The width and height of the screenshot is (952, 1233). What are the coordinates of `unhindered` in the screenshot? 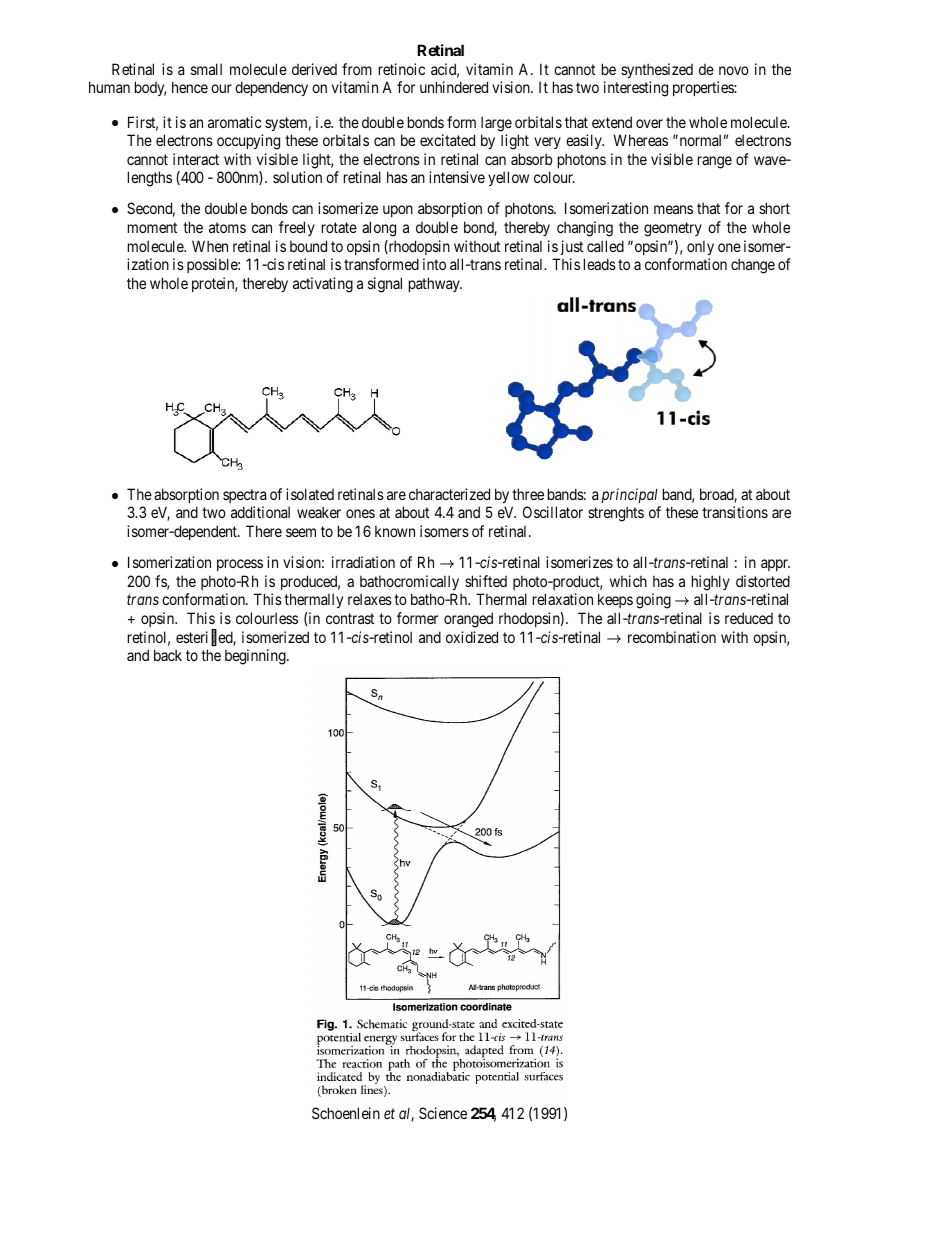 It's located at (454, 87).
